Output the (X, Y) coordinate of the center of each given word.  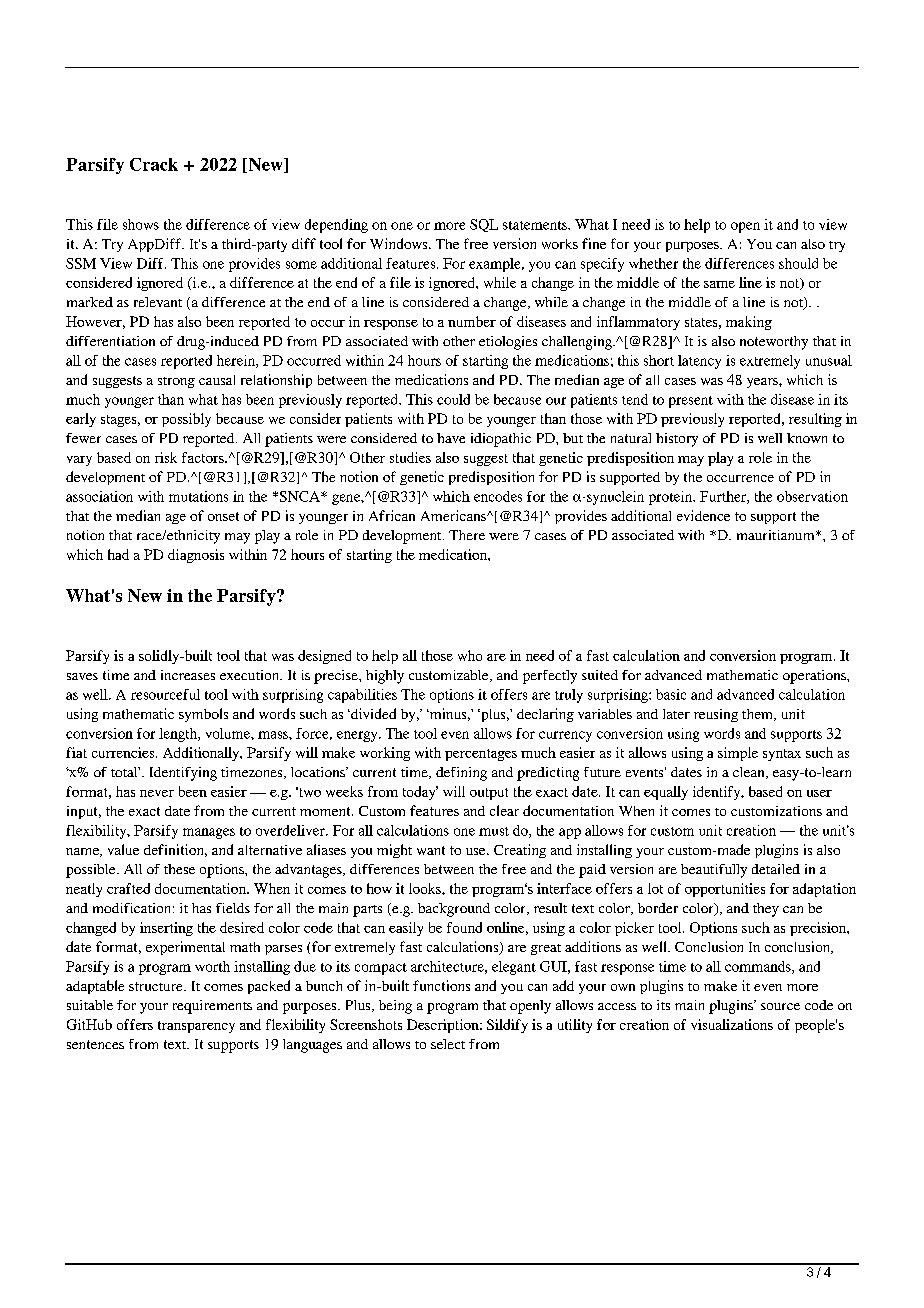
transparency (196, 1027)
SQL (484, 225)
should (798, 263)
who (470, 655)
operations (815, 677)
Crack (154, 164)
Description (444, 1026)
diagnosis (196, 556)
